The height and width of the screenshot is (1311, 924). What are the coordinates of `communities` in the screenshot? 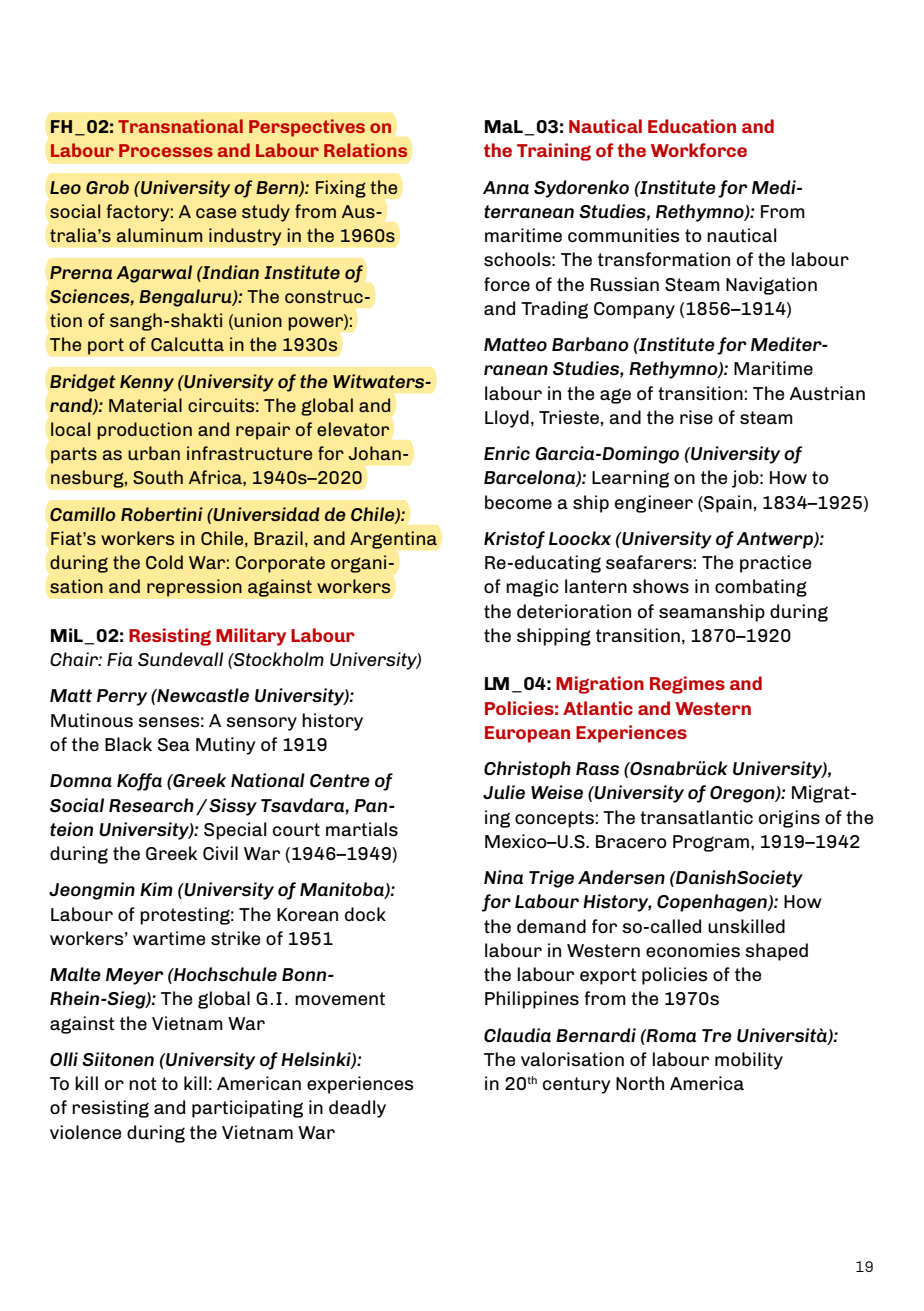 It's located at (623, 235).
